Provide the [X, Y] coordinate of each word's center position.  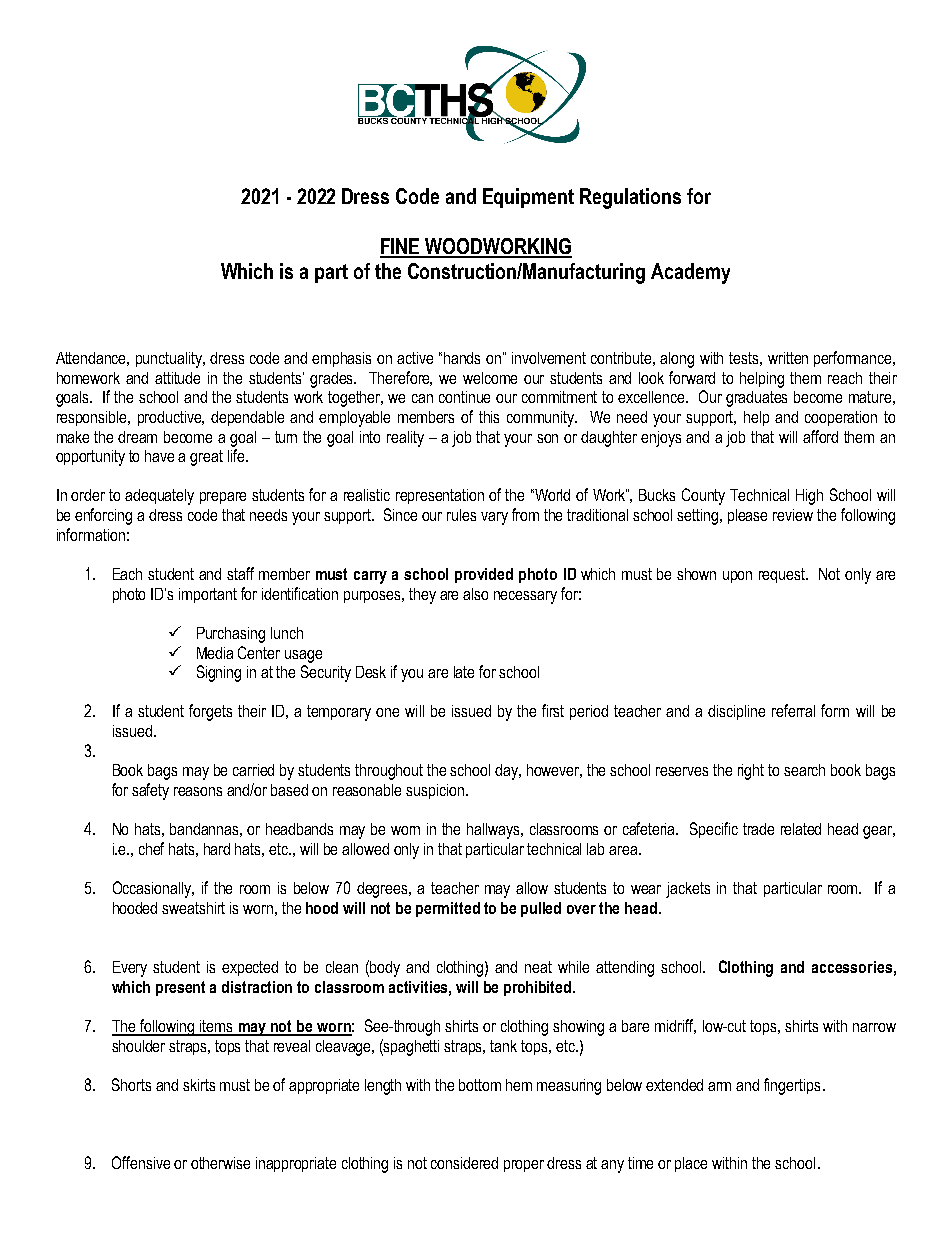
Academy [690, 273]
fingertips [792, 1086]
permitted [448, 909]
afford [820, 436]
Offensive [141, 1162]
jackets [688, 890]
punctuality [170, 360]
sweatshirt [193, 908]
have [159, 456]
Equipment [528, 198]
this [489, 417]
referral [793, 710]
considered [464, 1163]
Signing [219, 673]
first [553, 710]
